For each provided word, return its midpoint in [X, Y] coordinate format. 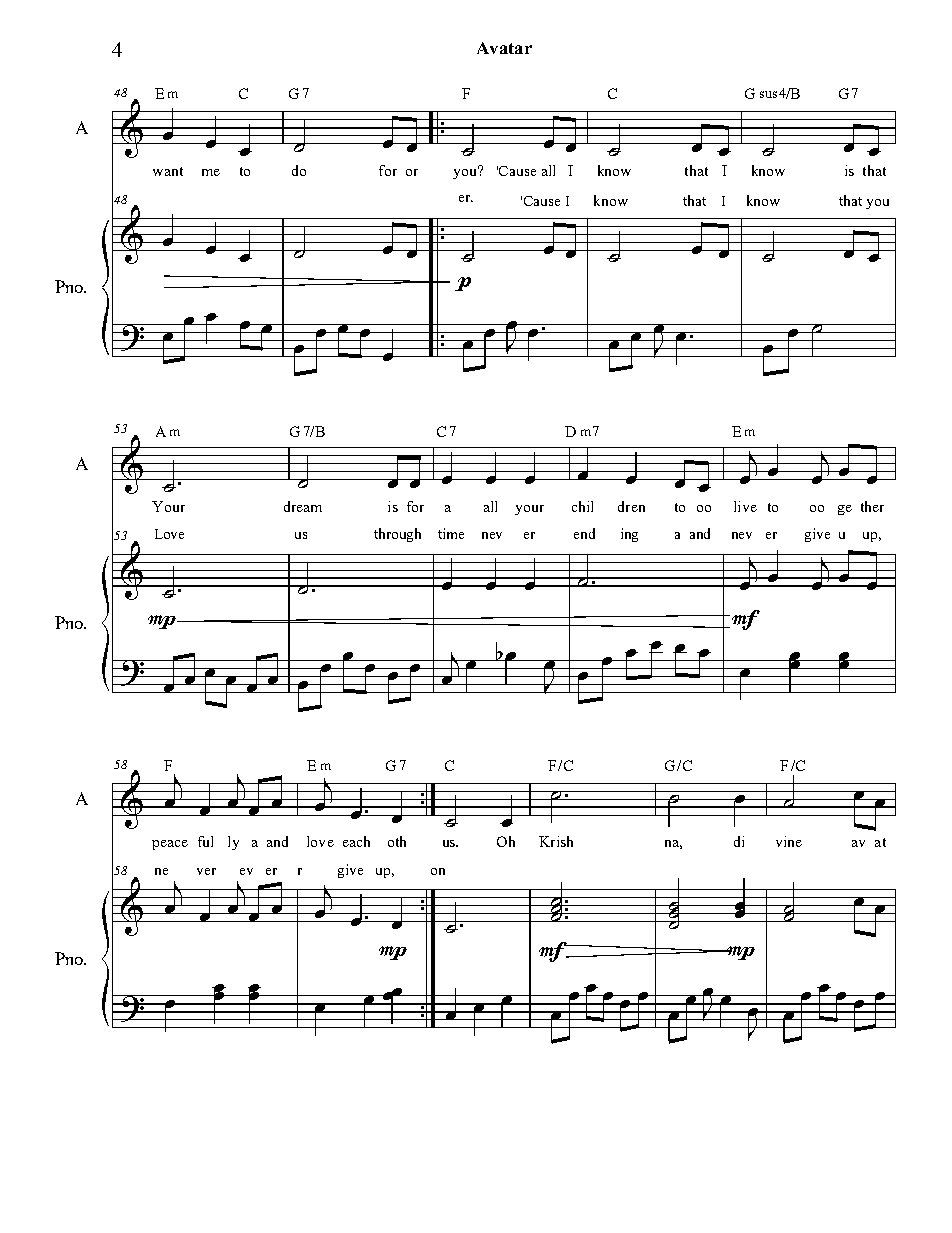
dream [303, 506]
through [397, 535]
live [745, 506]
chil [582, 506]
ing [629, 535]
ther [872, 506]
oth [397, 841]
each [356, 841]
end [584, 533]
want [168, 171]
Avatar [504, 48]
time [451, 533]
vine [789, 841]
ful [205, 841]
